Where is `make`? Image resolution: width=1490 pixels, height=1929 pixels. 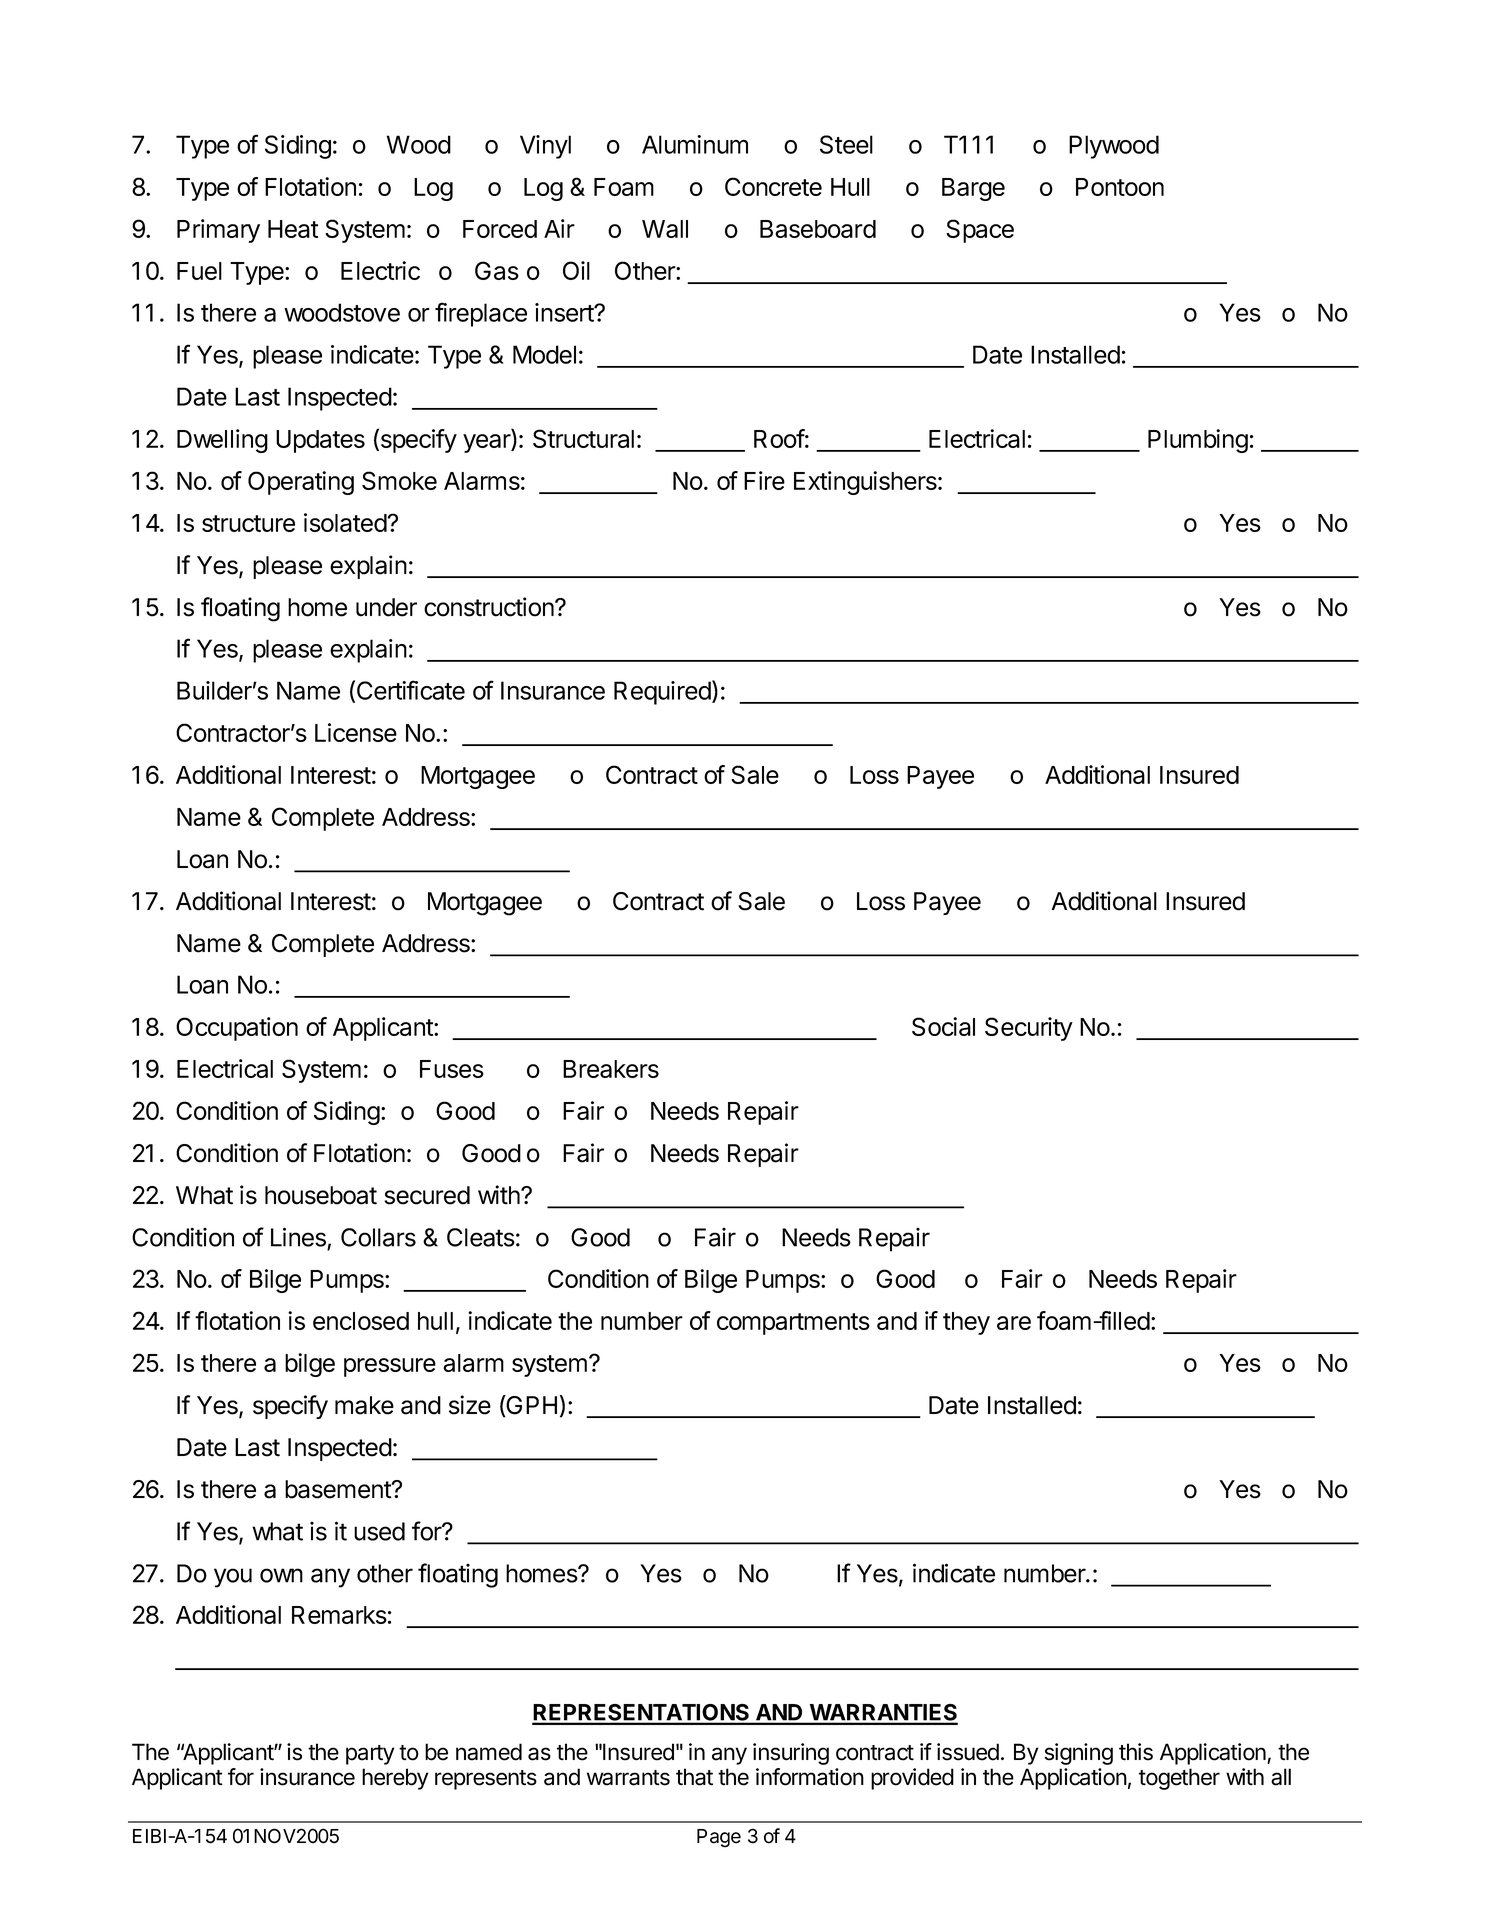 make is located at coordinates (364, 1405).
